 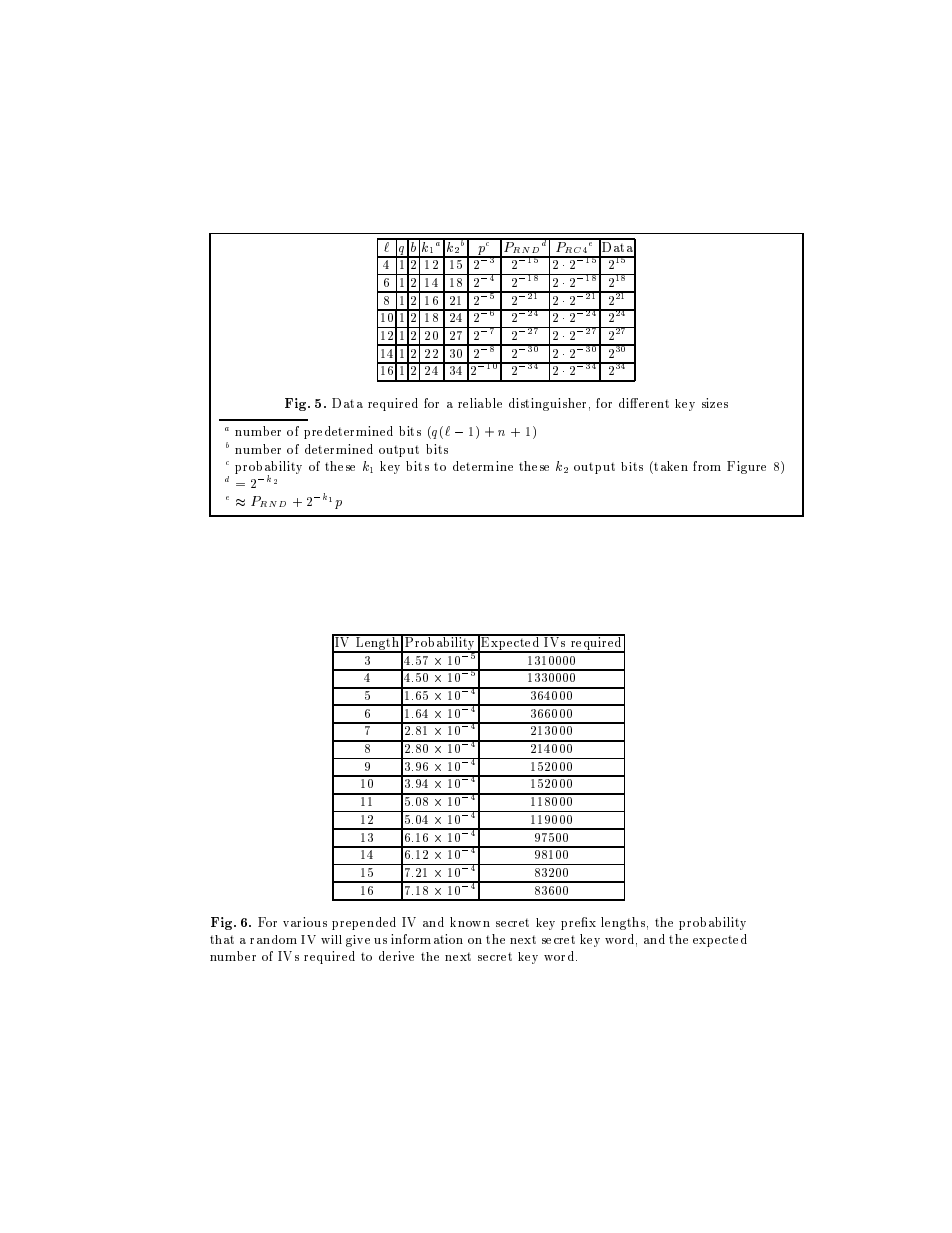 I want to click on taken, so click(x=670, y=467).
